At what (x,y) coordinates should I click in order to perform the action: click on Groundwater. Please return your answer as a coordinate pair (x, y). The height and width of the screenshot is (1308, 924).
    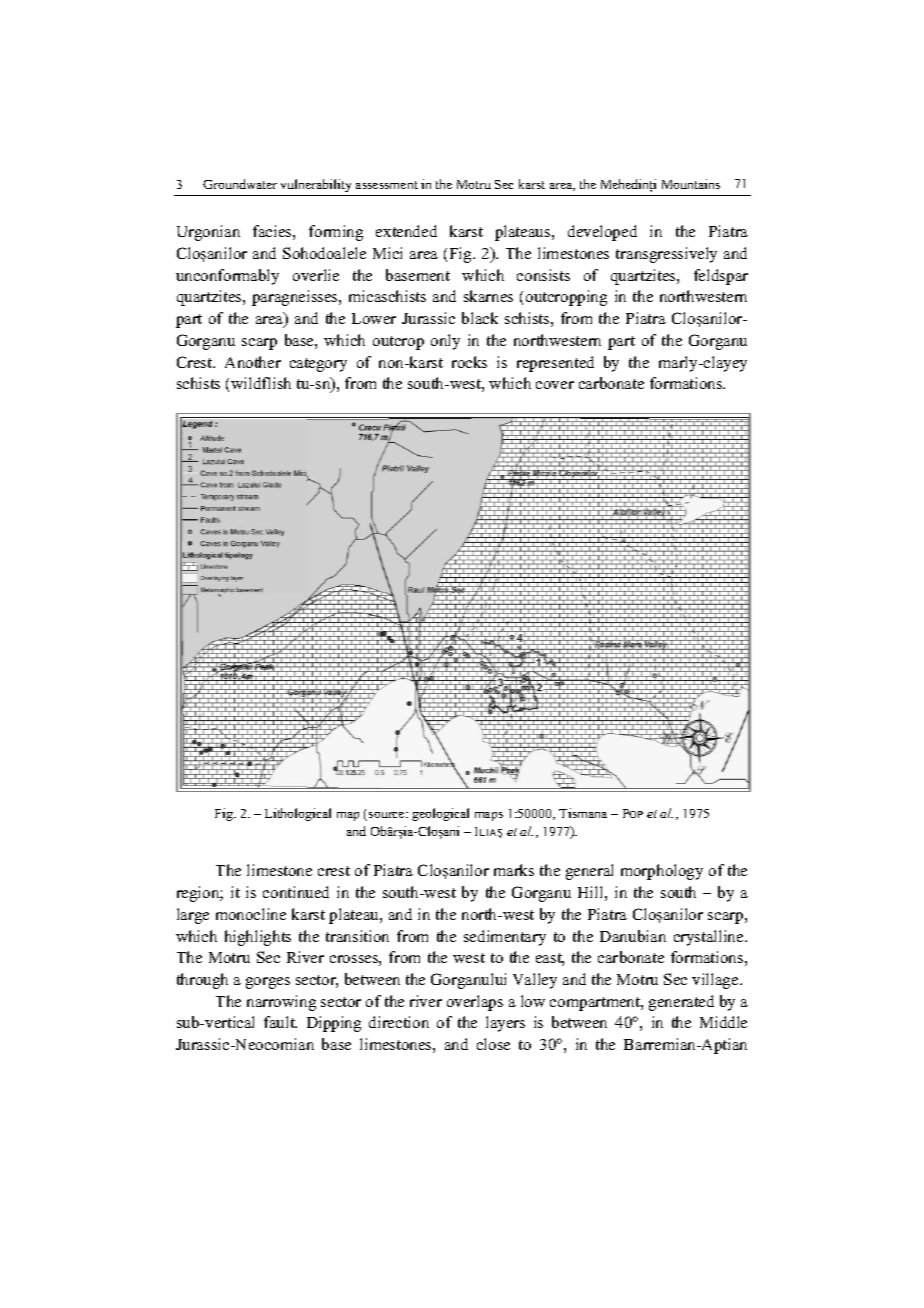
    Looking at the image, I should click on (240, 184).
